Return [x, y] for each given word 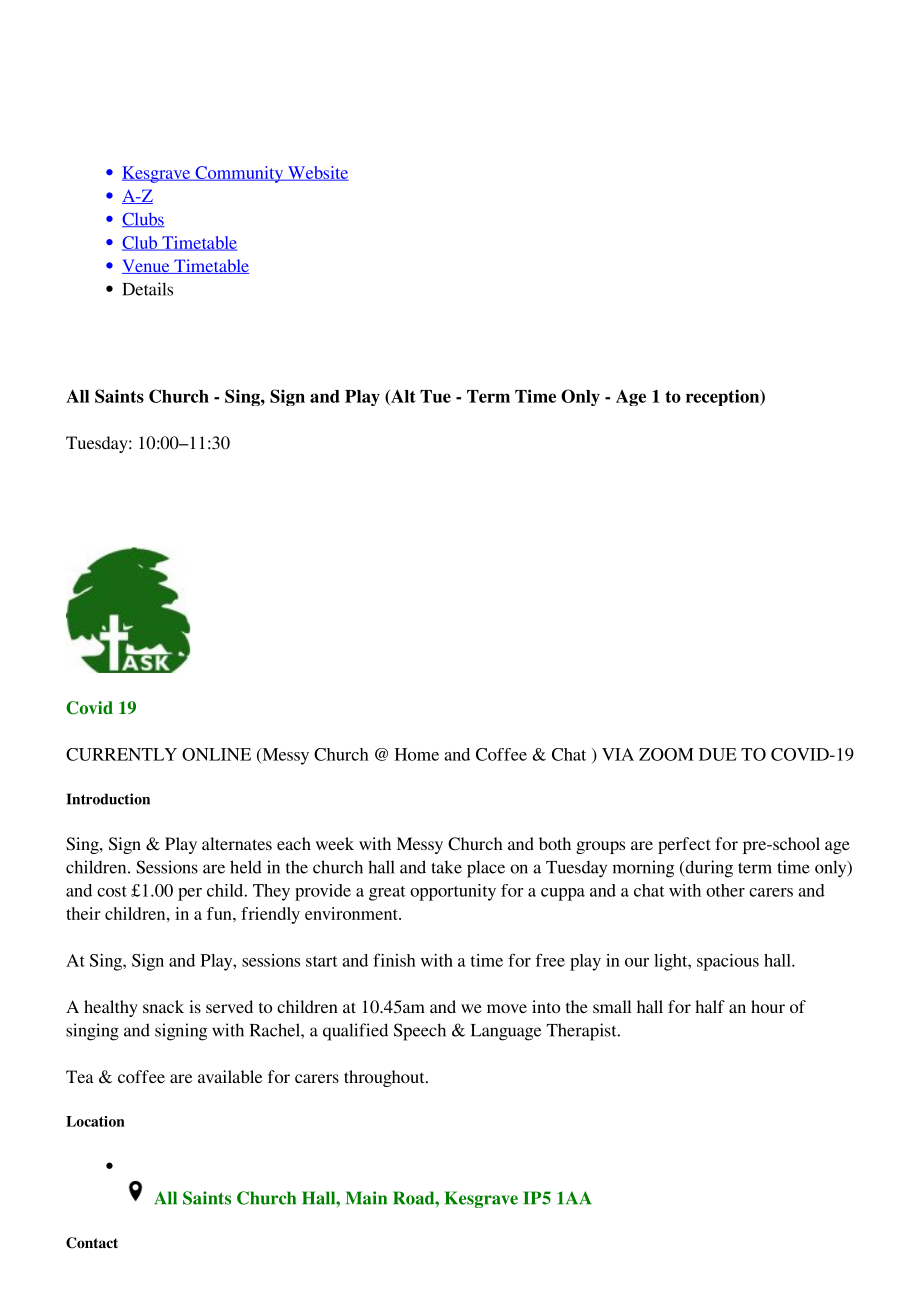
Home [417, 754]
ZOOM [666, 754]
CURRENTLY [121, 754]
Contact [92, 1243]
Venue [147, 266]
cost [112, 891]
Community [239, 174]
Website [317, 173]
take [446, 867]
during [708, 869]
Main [366, 1198]
